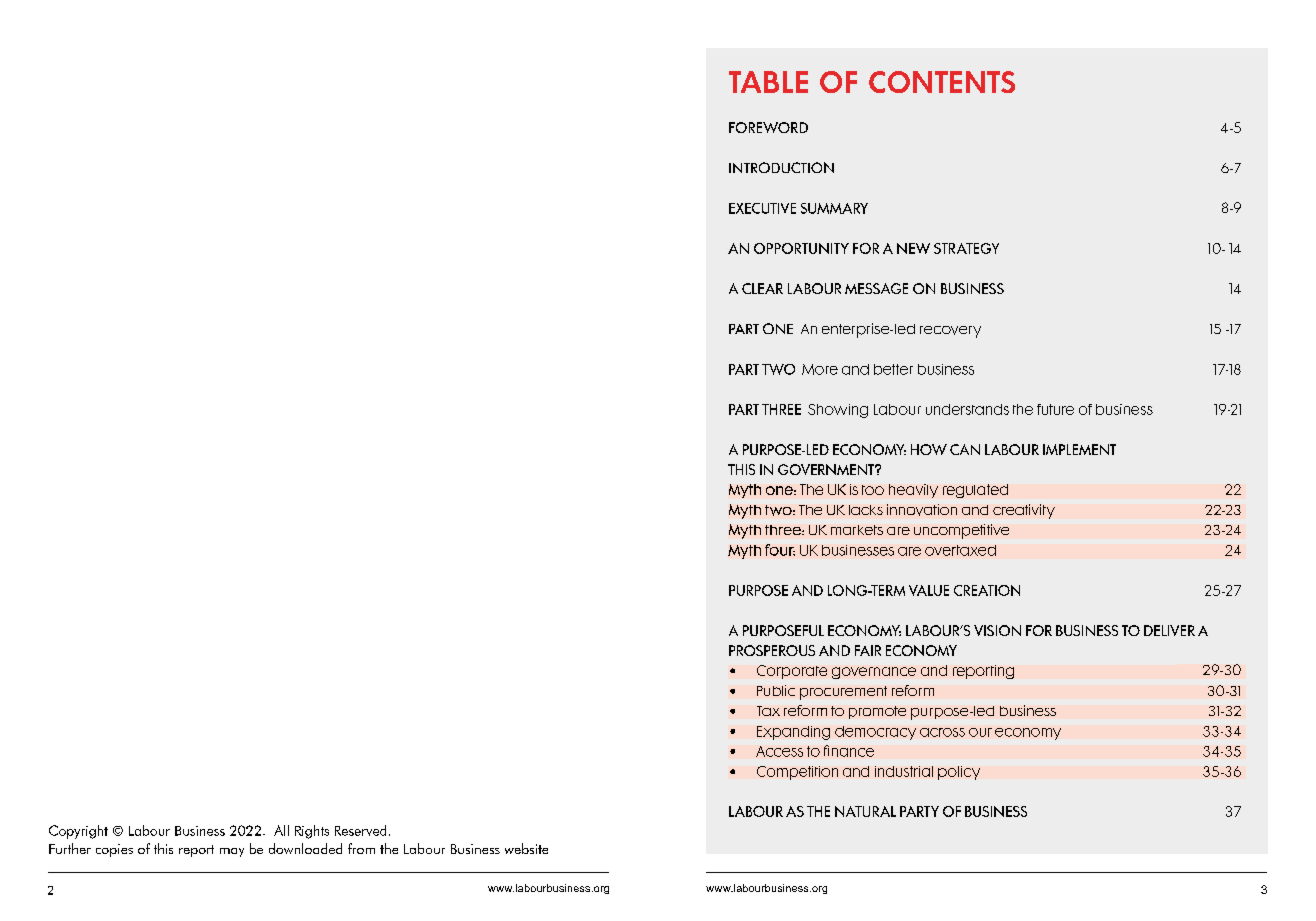 The image size is (1316, 921). I want to click on CLEAR, so click(762, 288).
